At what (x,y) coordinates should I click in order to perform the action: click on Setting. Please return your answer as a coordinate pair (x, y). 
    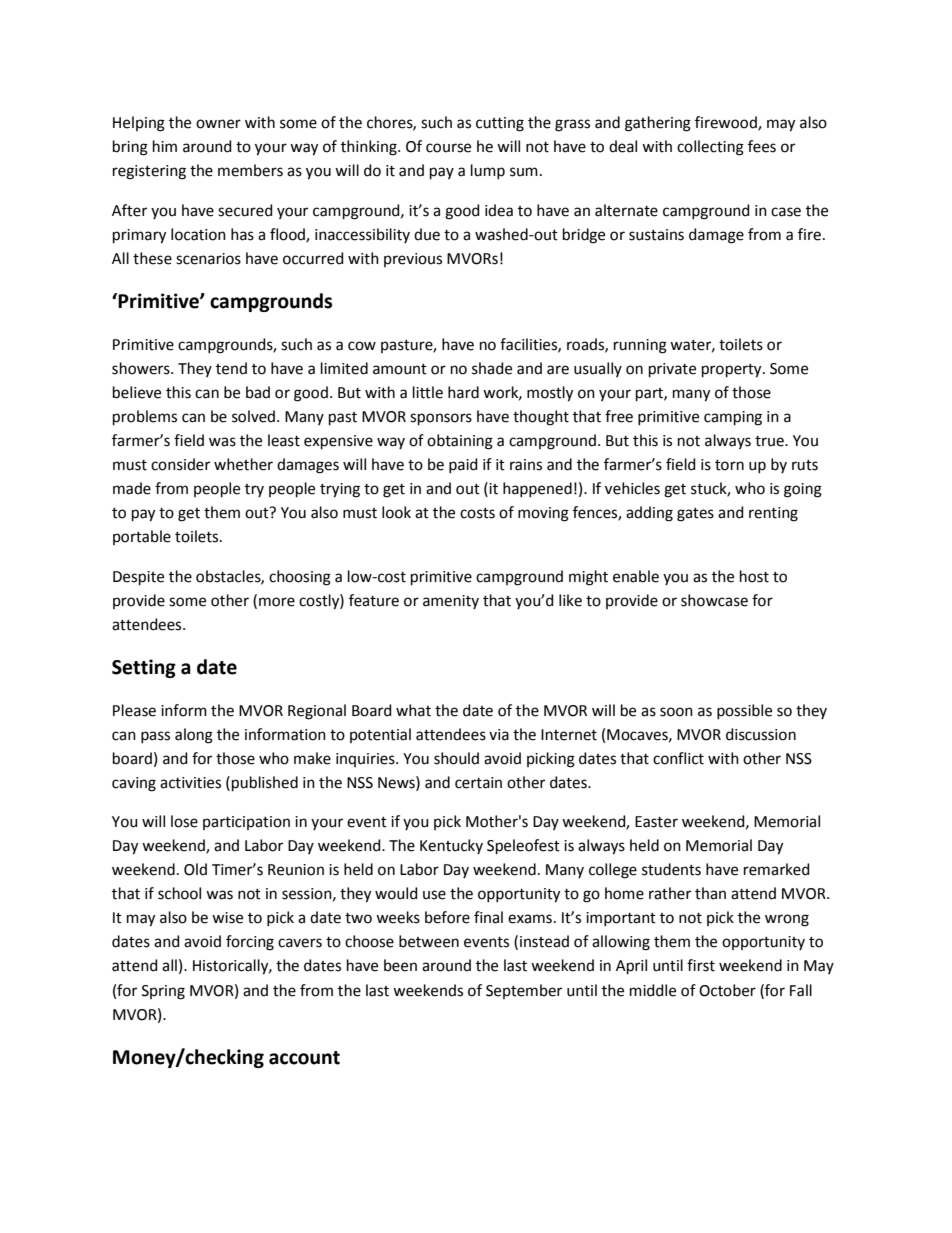
    Looking at the image, I should click on (144, 668).
